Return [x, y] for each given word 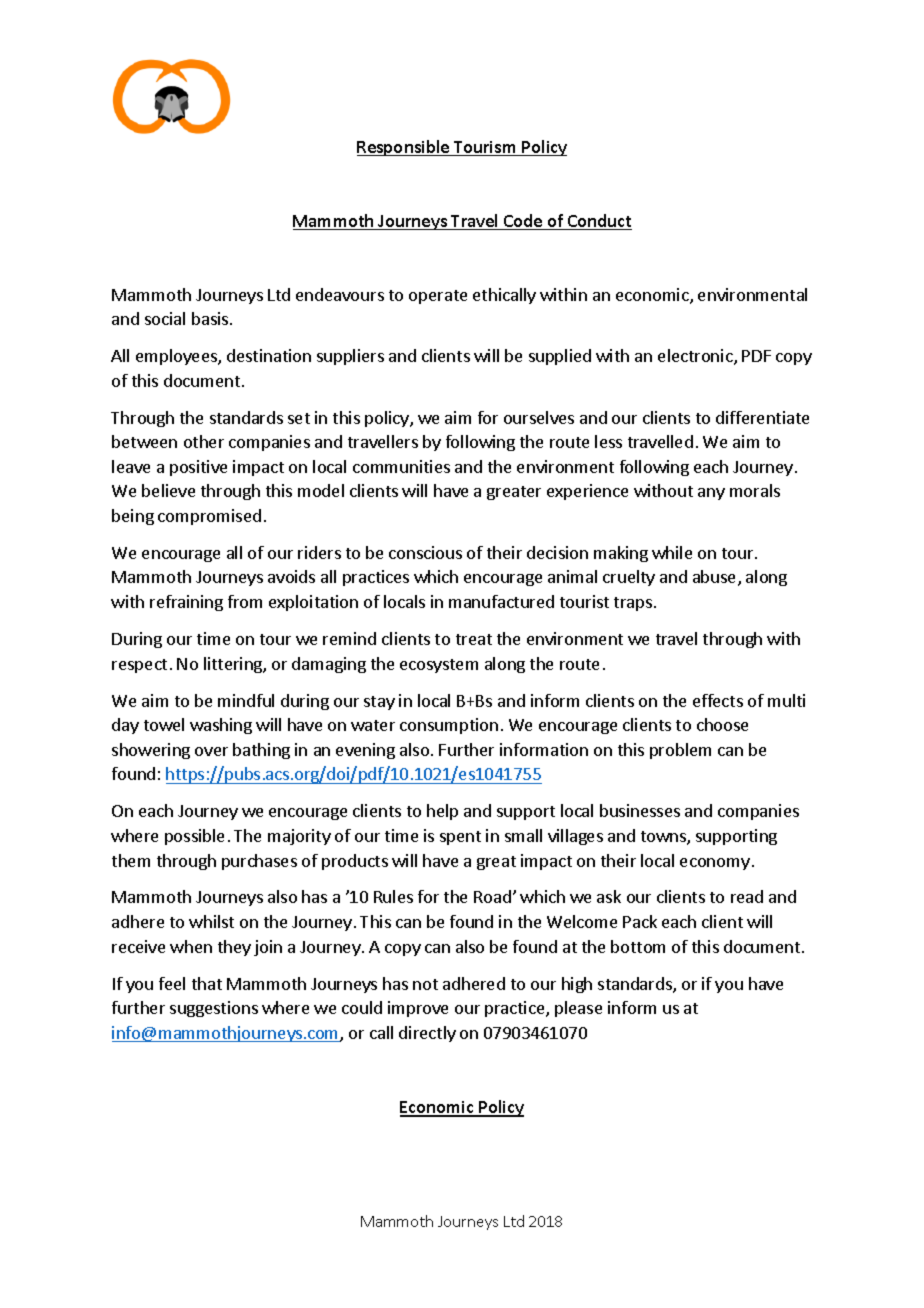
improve [418, 1009]
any [711, 494]
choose [722, 724]
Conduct [599, 222]
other [204, 441]
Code [523, 222]
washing [221, 726]
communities [401, 466]
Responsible [404, 148]
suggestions [214, 1009]
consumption [449, 726]
